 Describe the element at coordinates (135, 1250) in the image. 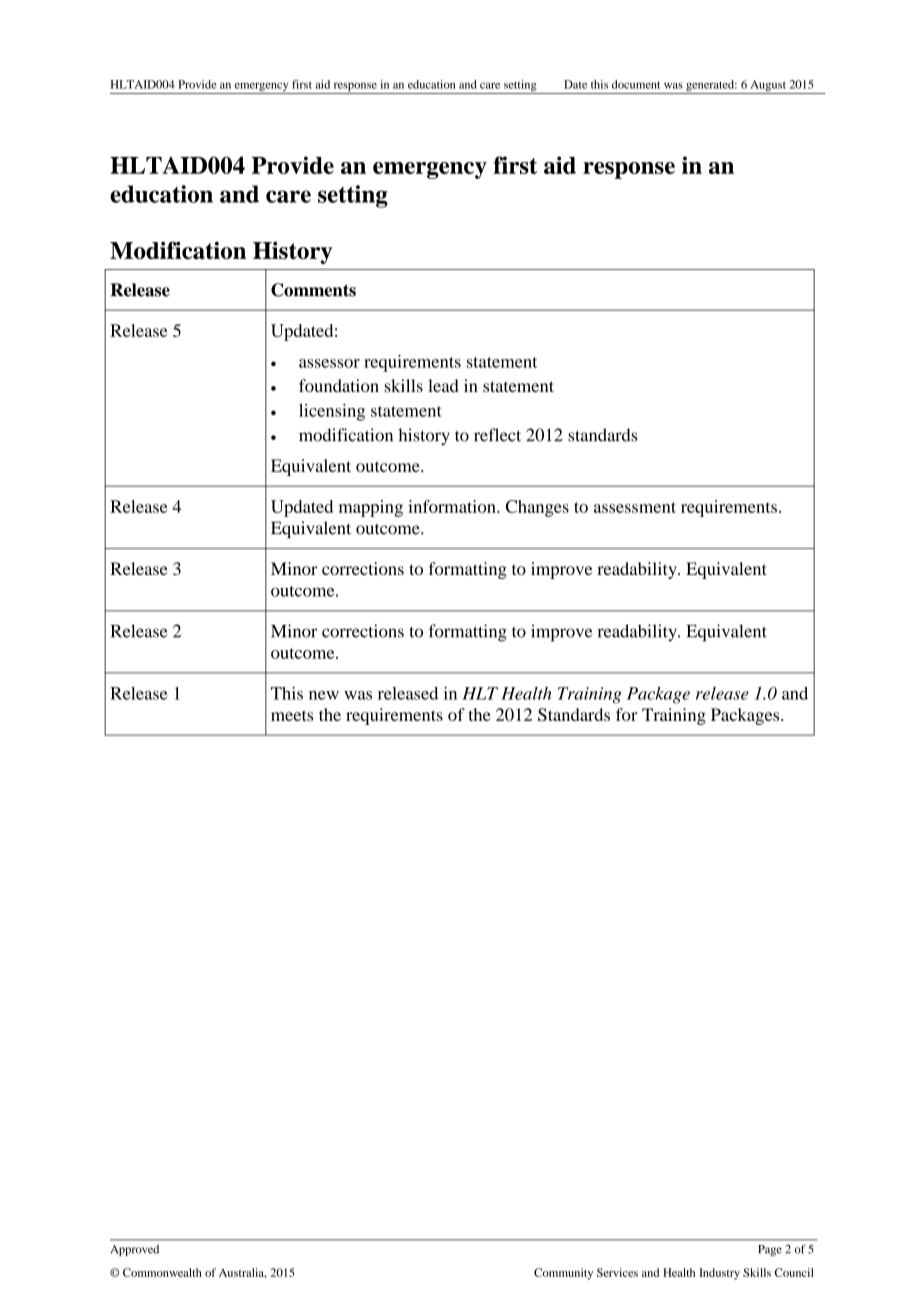

I see `Approved` at that location.
